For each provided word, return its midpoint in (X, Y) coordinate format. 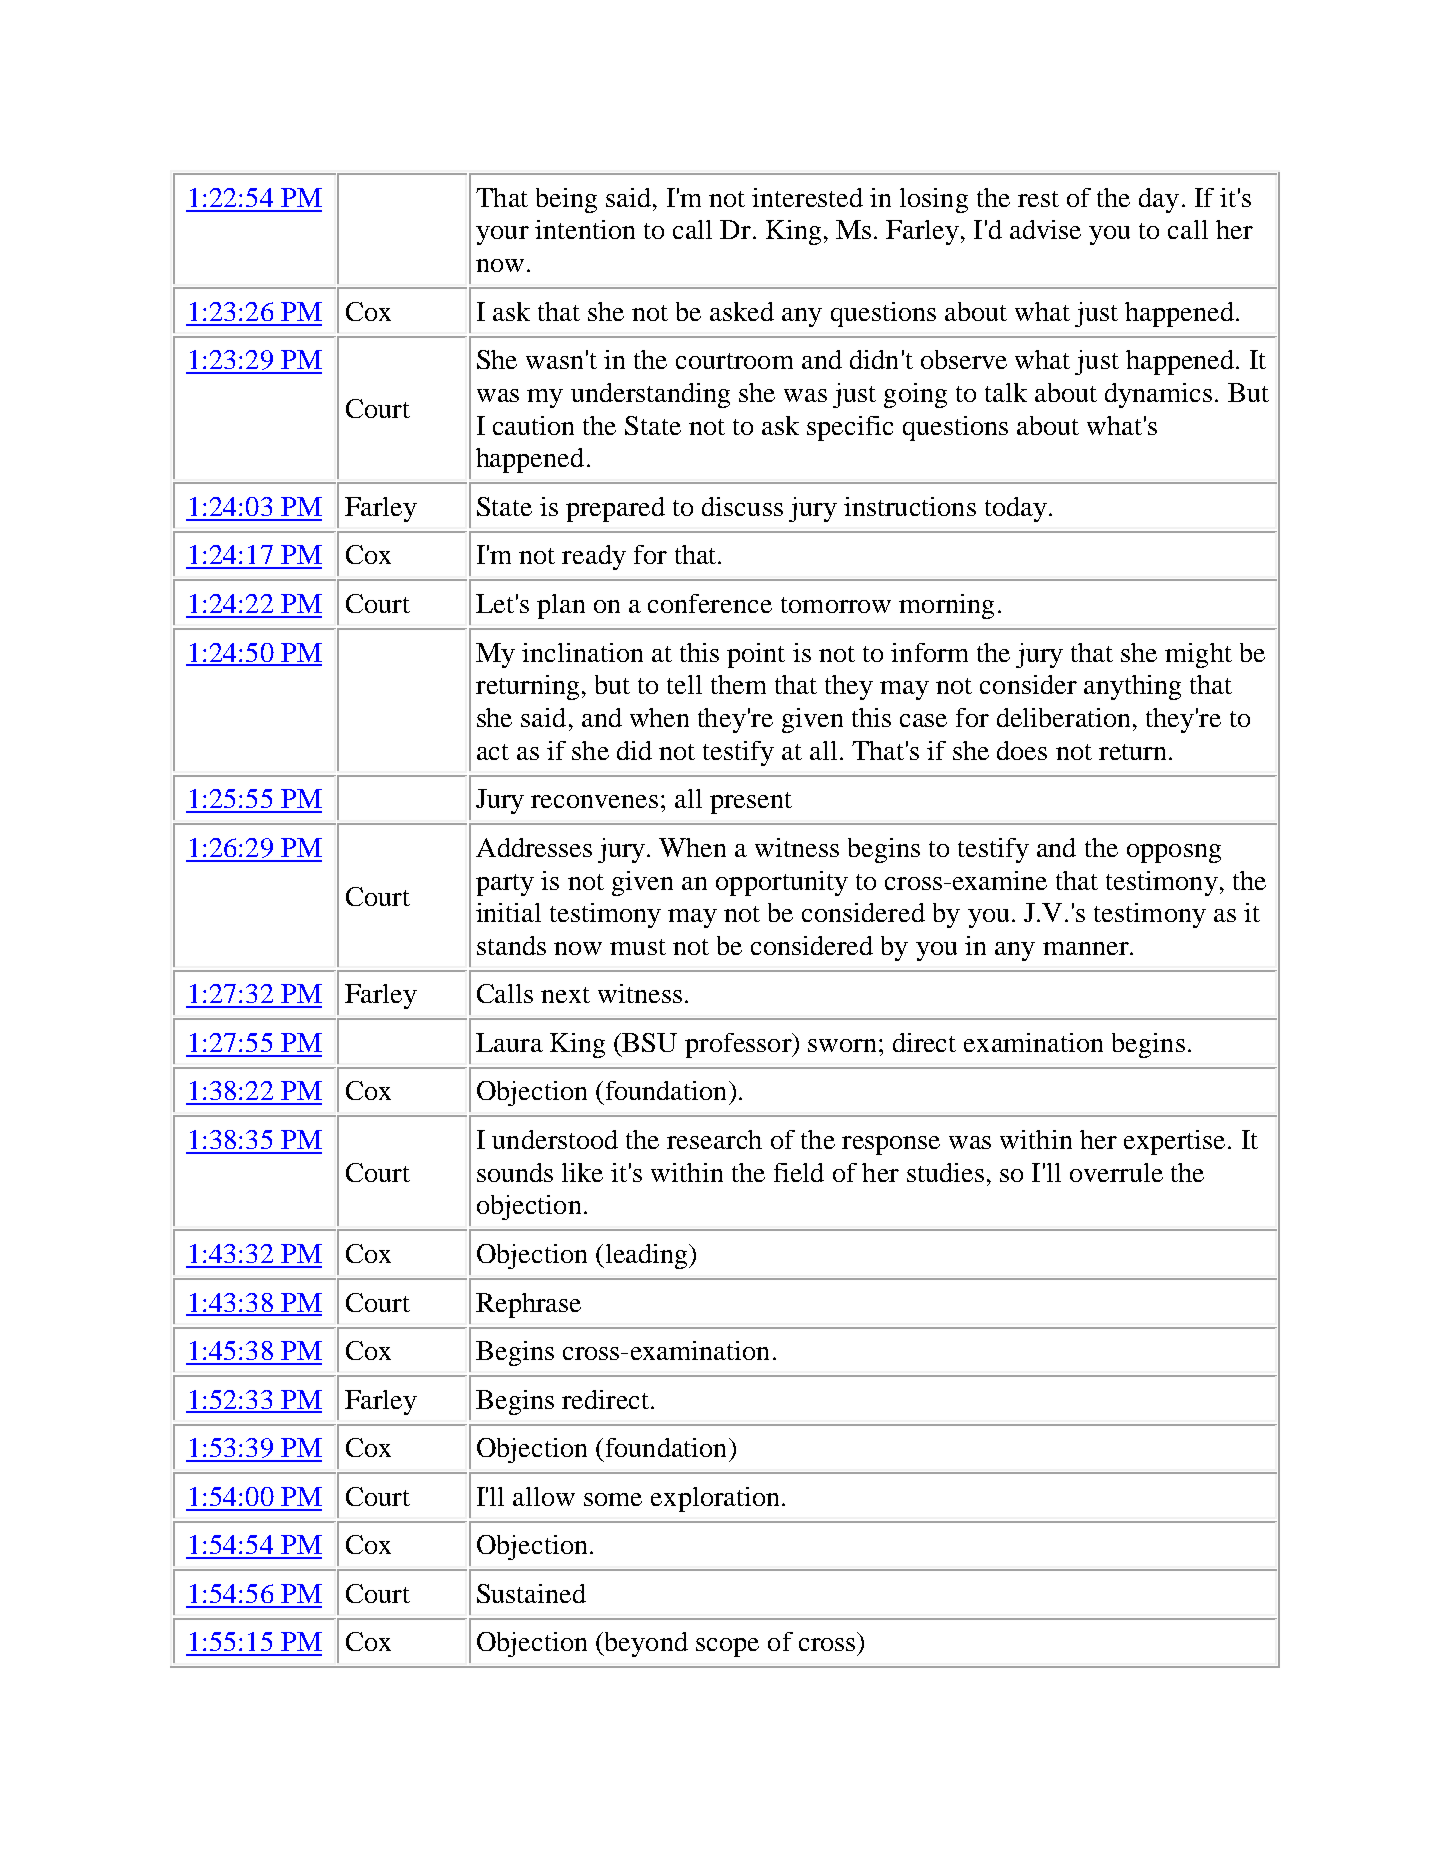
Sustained (531, 1593)
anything (1132, 687)
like (582, 1172)
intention (585, 229)
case (923, 720)
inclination (582, 652)
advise (1045, 229)
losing (934, 200)
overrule (1116, 1172)
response (891, 1145)
